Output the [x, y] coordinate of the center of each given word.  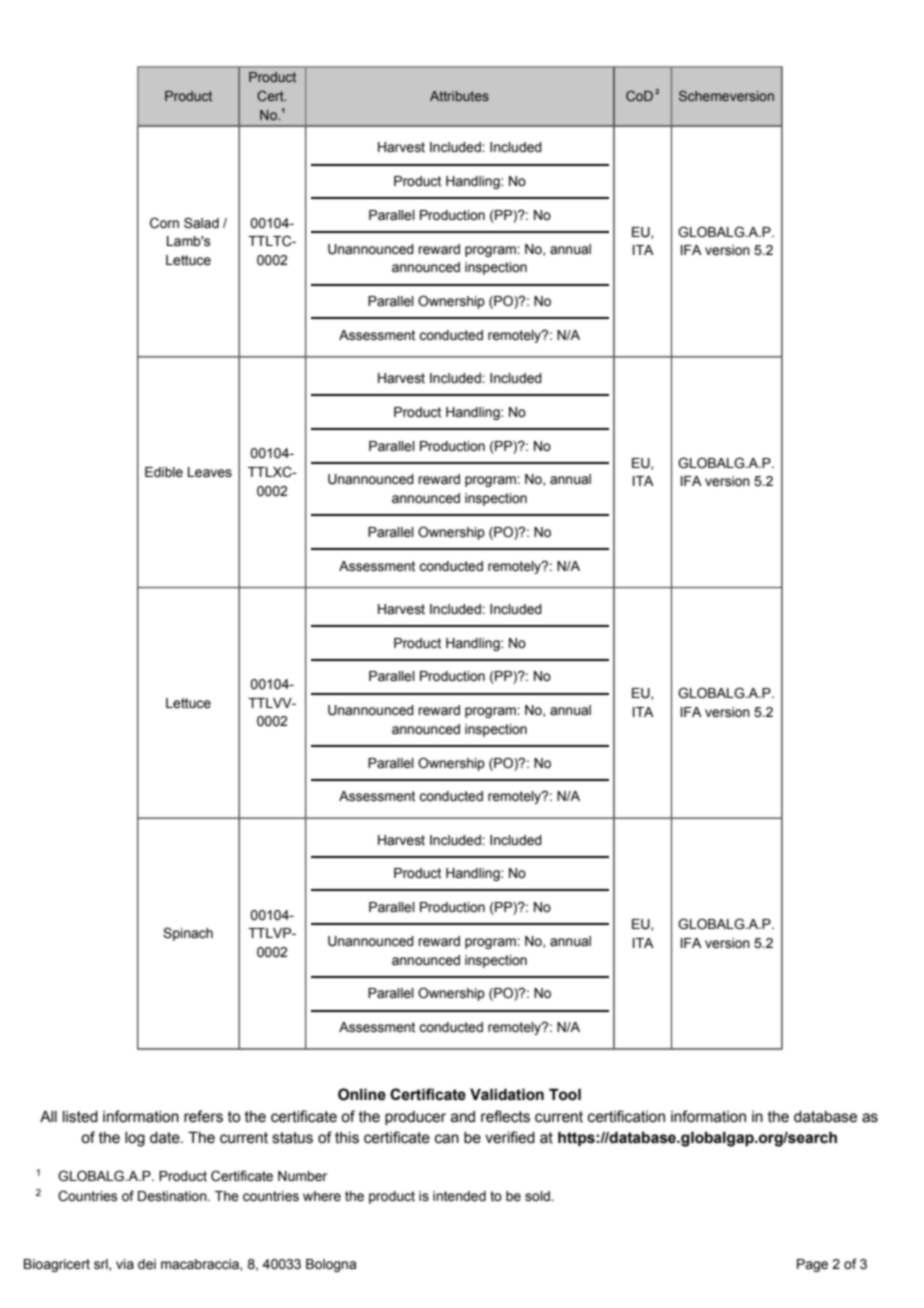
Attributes [459, 96]
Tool [565, 1094]
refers [203, 1116]
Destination [173, 1196]
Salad [201, 223]
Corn [164, 223]
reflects [505, 1116]
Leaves [210, 472]
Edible [164, 472]
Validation [507, 1094]
